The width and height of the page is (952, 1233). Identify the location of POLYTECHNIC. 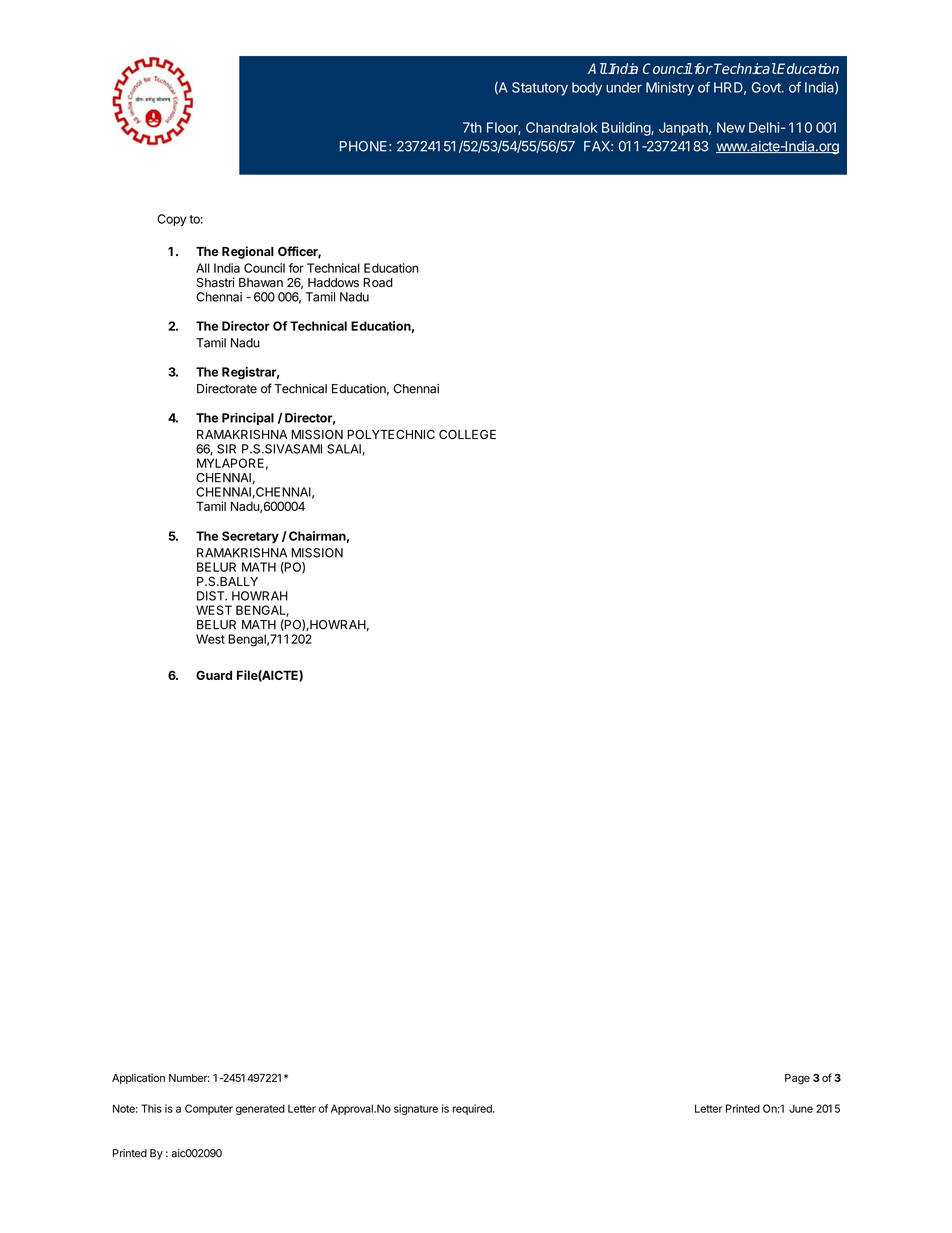
(391, 434).
